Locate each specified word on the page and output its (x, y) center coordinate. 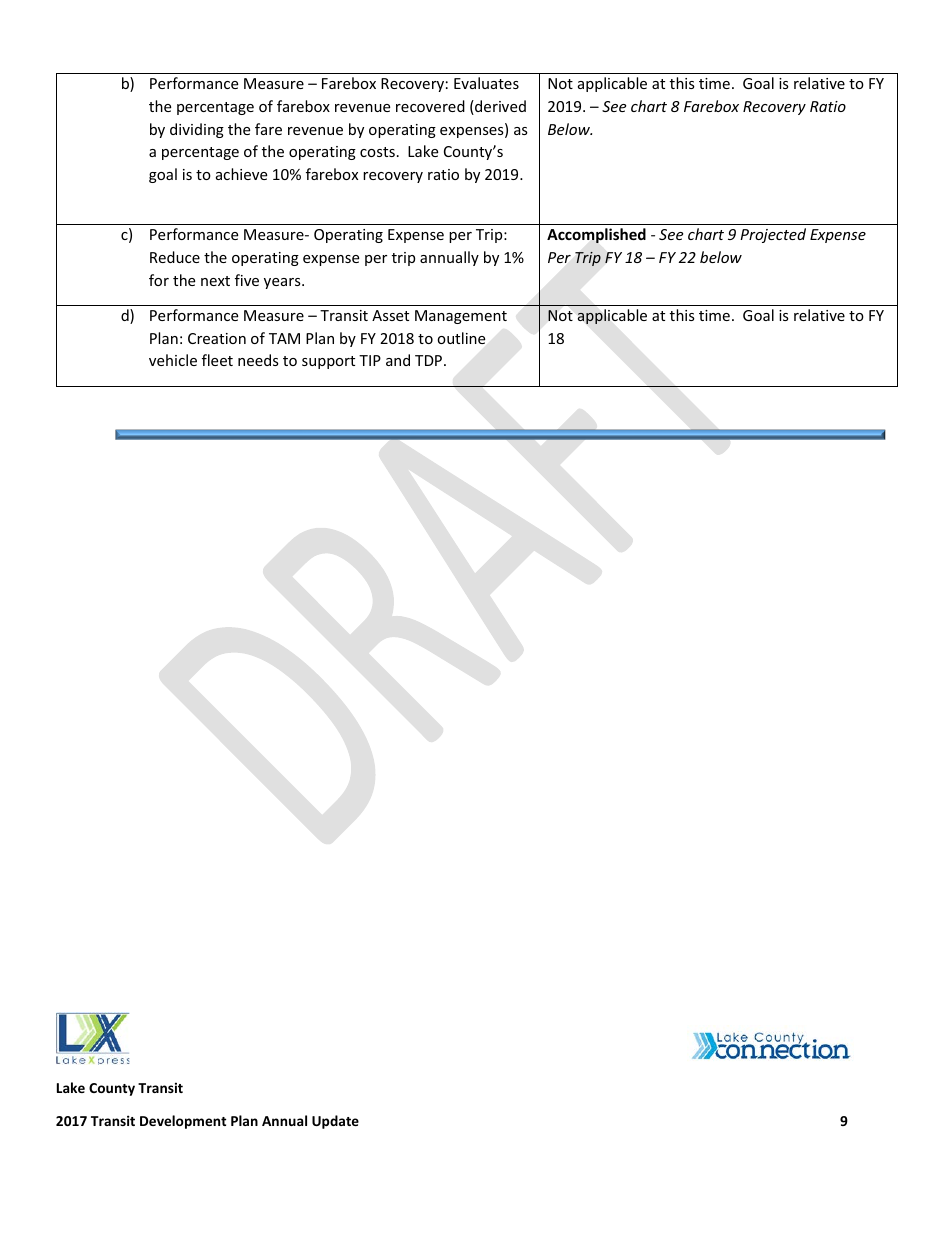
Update (335, 1122)
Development (183, 1122)
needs (258, 360)
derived (499, 107)
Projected (773, 235)
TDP (430, 360)
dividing (197, 130)
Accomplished (596, 235)
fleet (217, 360)
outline (461, 338)
